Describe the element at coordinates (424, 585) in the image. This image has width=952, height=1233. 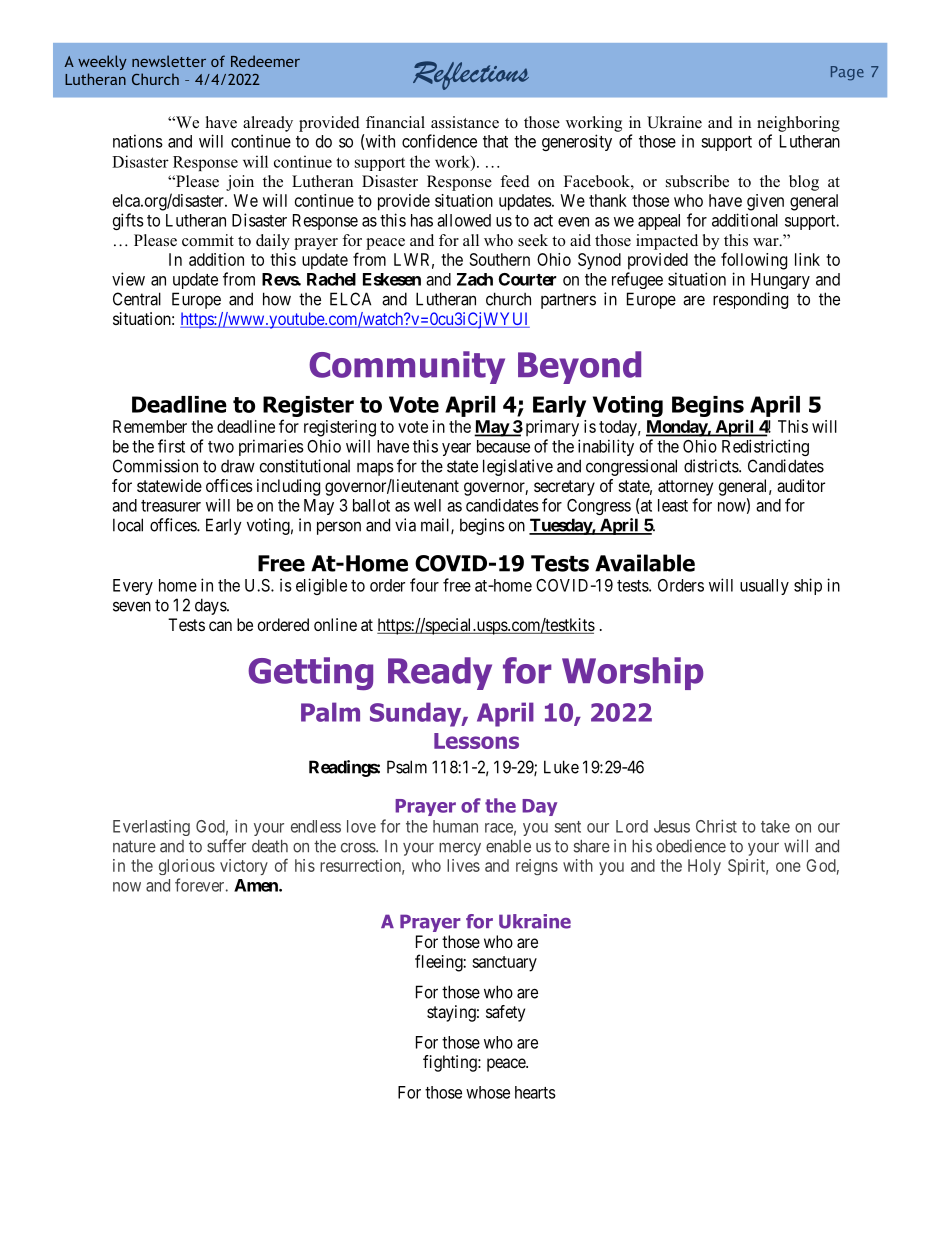
I see `four` at that location.
